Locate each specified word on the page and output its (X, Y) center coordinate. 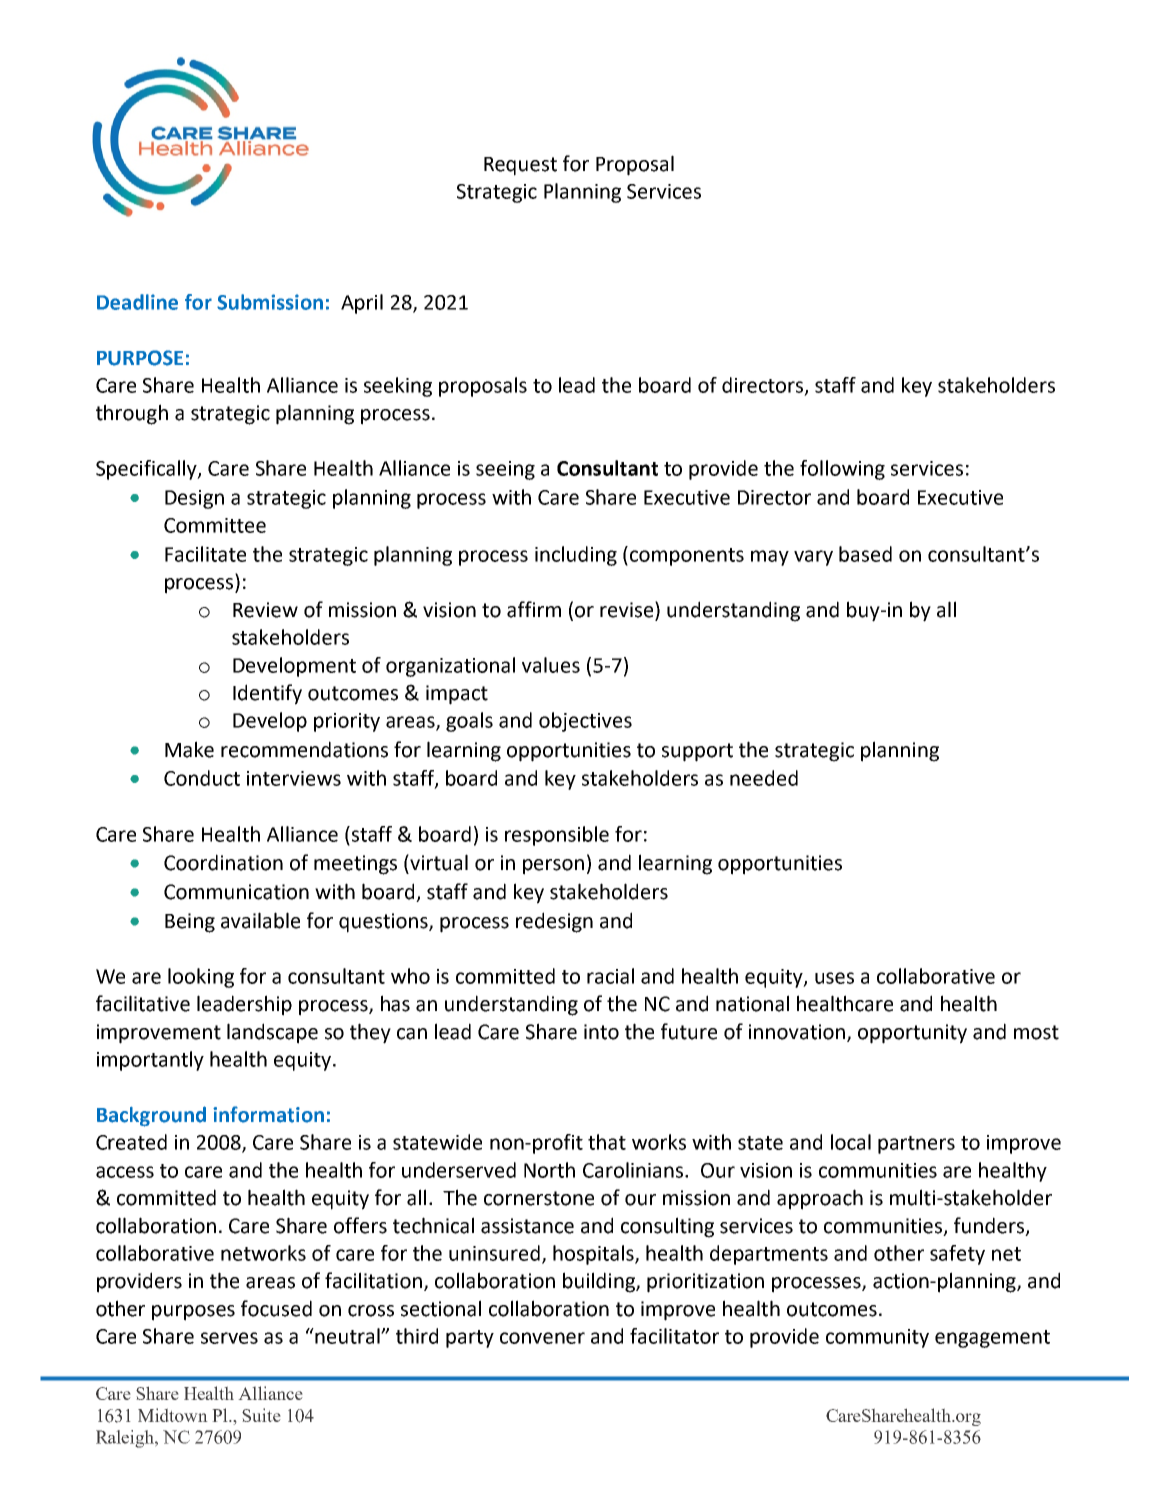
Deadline (137, 302)
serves (229, 1338)
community (877, 1338)
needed (764, 778)
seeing (505, 470)
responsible (557, 836)
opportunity (912, 1034)
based (865, 554)
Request (520, 166)
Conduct (202, 778)
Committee (215, 525)
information (268, 1114)
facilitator (674, 1336)
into (601, 1032)
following (842, 470)
